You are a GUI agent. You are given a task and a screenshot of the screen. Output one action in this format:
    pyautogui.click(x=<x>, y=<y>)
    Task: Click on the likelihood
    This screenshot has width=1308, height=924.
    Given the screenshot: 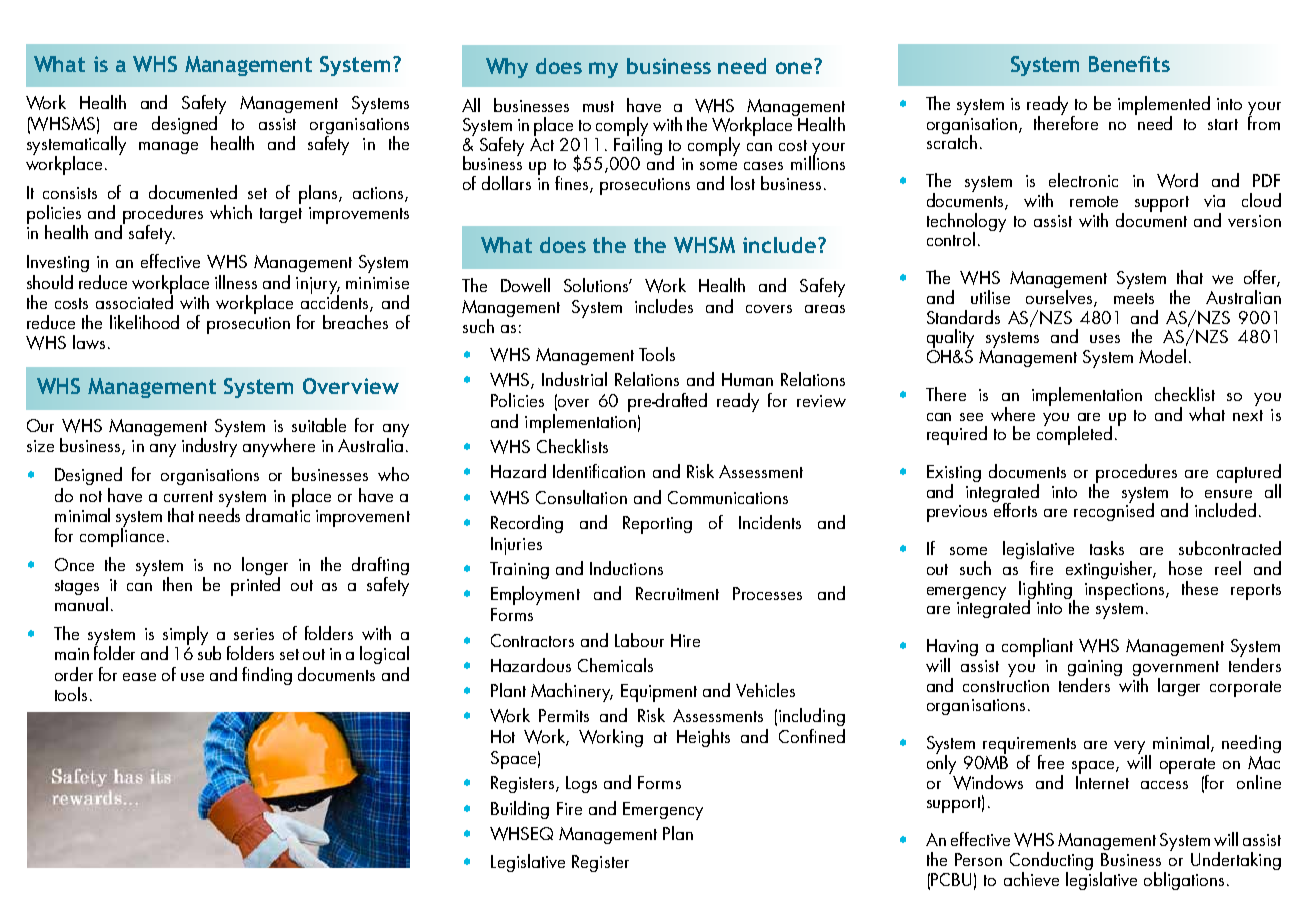 What is the action you would take?
    pyautogui.click(x=144, y=322)
